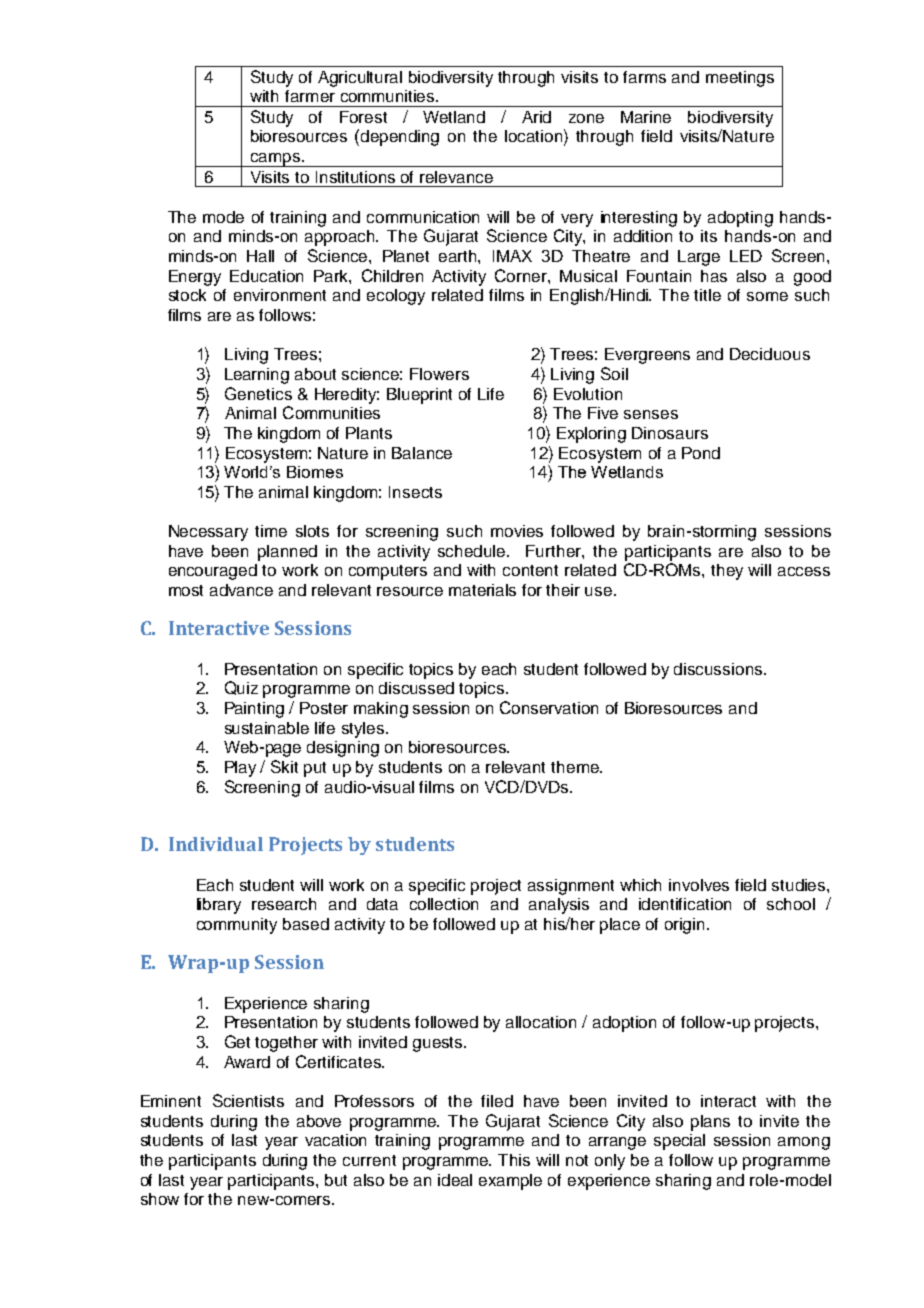 This image has width=924, height=1308. I want to click on Learning, so click(257, 376).
